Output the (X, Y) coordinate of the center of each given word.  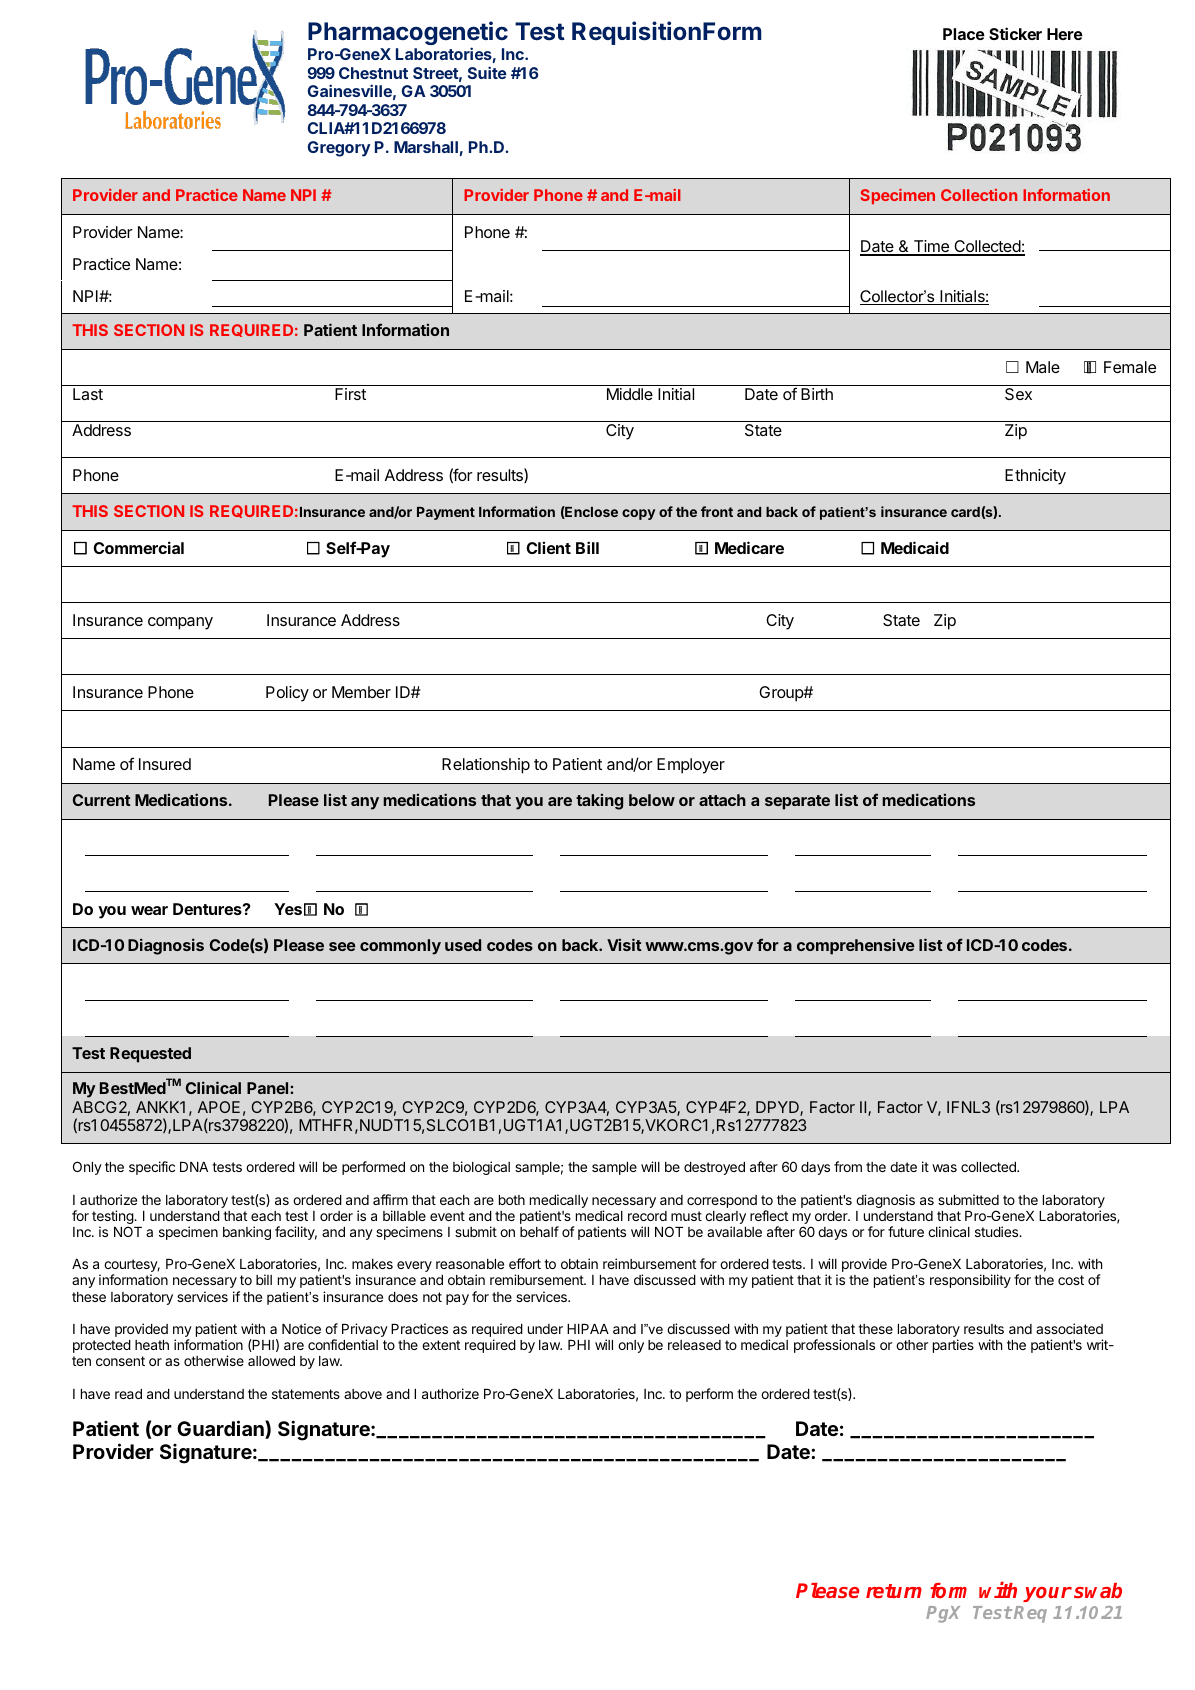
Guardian (221, 1429)
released (694, 1345)
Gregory (339, 149)
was (944, 1168)
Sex (1018, 394)
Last (88, 394)
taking (599, 802)
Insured (165, 764)
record (647, 1216)
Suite (487, 72)
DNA (194, 1167)
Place (964, 34)
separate (797, 802)
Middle (630, 394)
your (1047, 1594)
